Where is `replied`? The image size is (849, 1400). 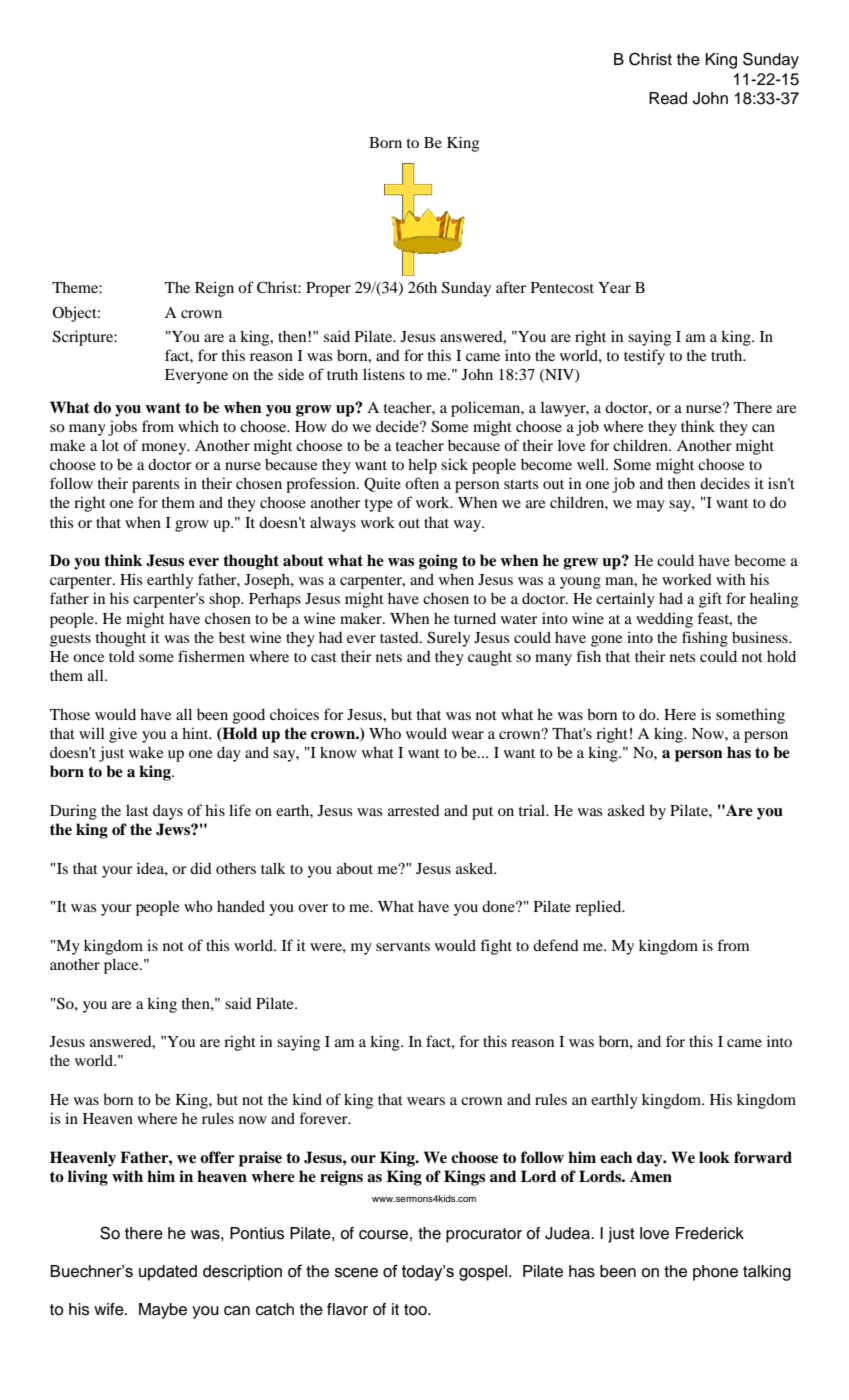 replied is located at coordinates (599, 908).
